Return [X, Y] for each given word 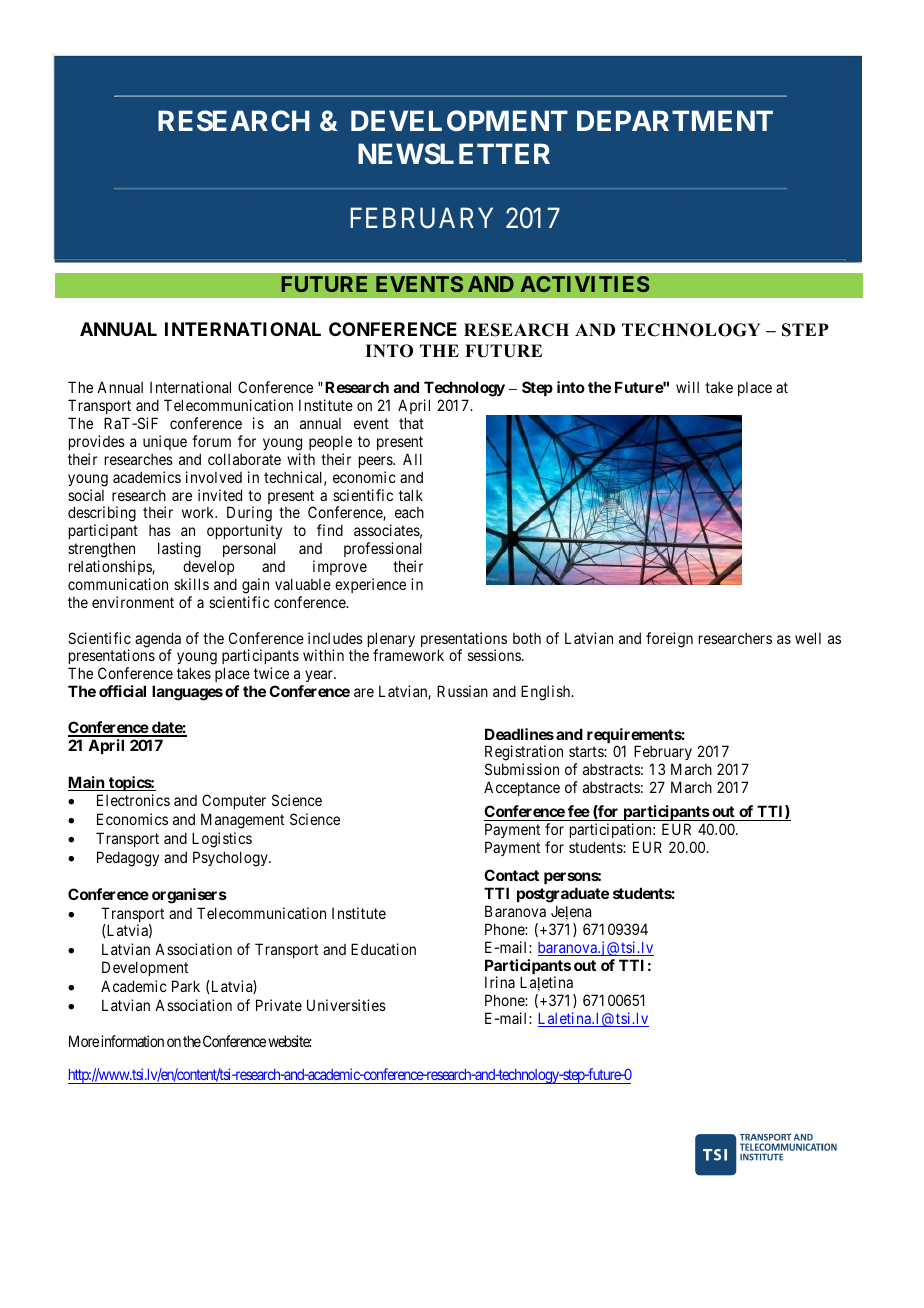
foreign [669, 640]
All [412, 459]
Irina [500, 982]
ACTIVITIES [585, 284]
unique [165, 442]
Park [186, 986]
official [122, 691]
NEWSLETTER [454, 153]
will [687, 387]
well [808, 638]
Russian [462, 691]
